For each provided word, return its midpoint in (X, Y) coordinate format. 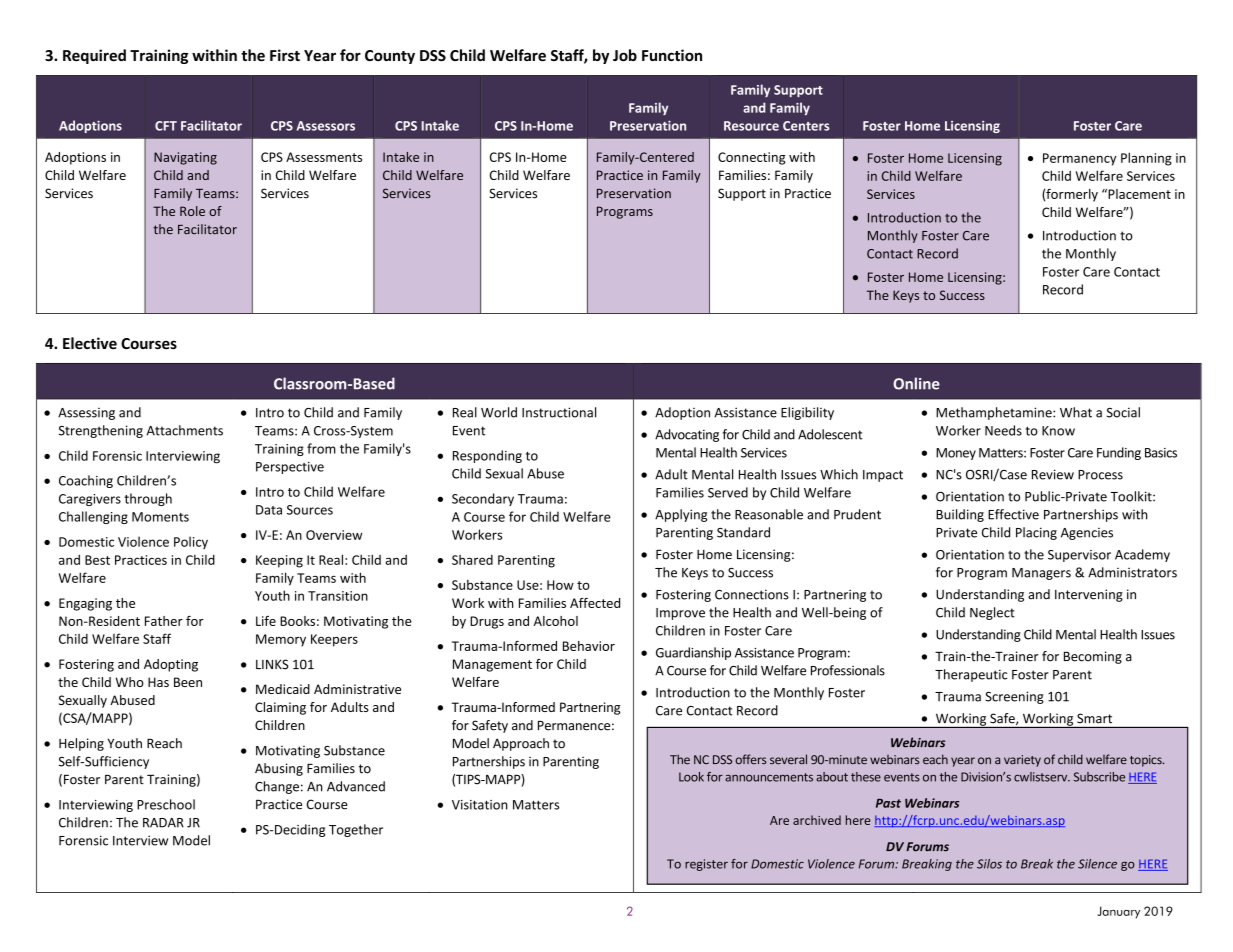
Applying (681, 515)
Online (916, 383)
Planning (1146, 159)
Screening (1014, 697)
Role (192, 211)
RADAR (163, 823)
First (285, 55)
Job (625, 55)
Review (1053, 474)
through (148, 499)
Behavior (589, 646)
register (706, 865)
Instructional (559, 412)
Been (188, 682)
